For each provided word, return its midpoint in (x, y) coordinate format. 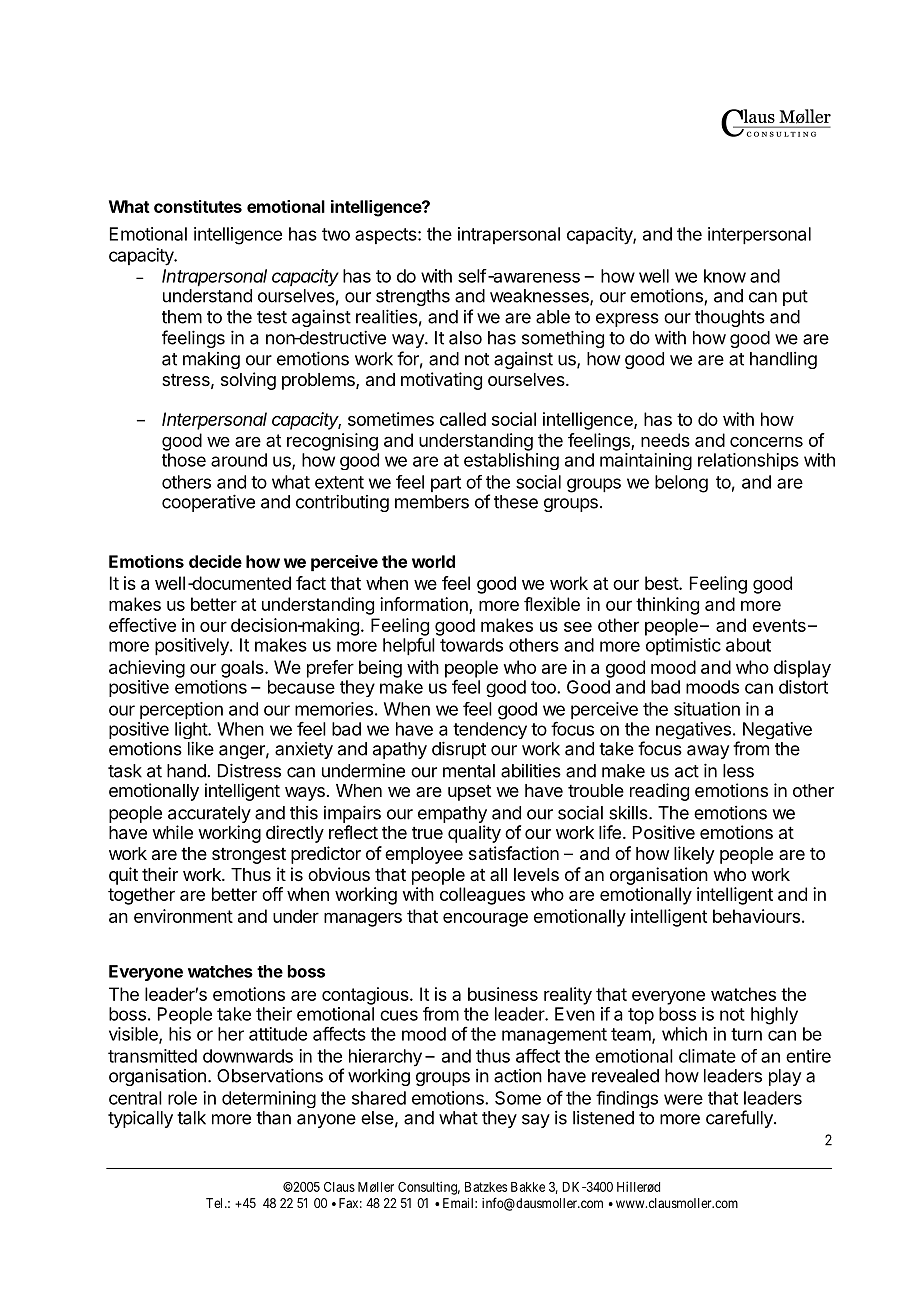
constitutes (198, 206)
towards (471, 645)
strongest (249, 856)
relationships (748, 461)
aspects (387, 236)
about (748, 645)
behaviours (756, 916)
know (725, 276)
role (182, 1098)
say (536, 1121)
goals (243, 669)
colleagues (482, 896)
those (184, 460)
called (463, 419)
